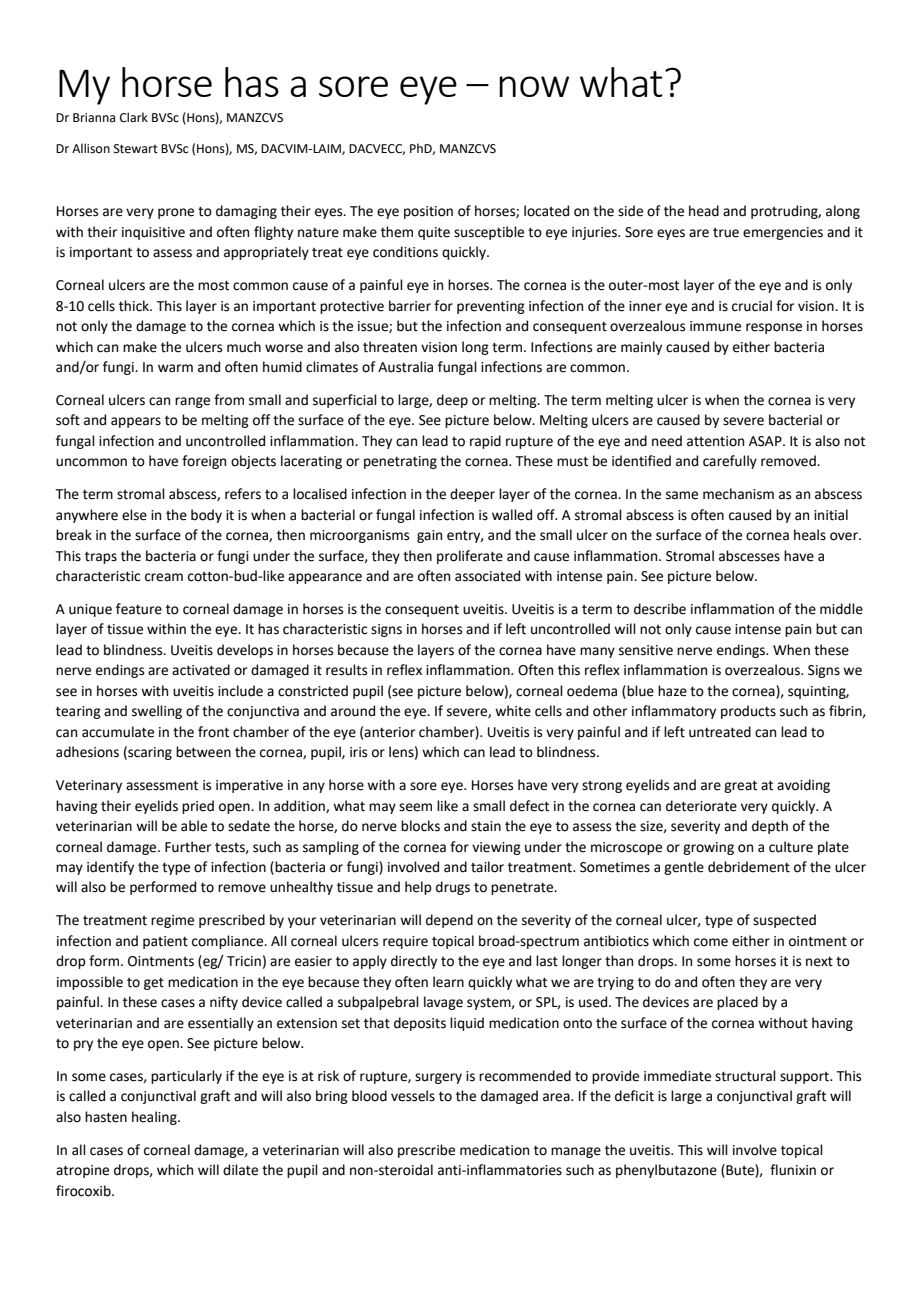 The height and width of the page is (1308, 924). Describe the element at coordinates (749, 867) in the page. I see `debridement` at that location.
